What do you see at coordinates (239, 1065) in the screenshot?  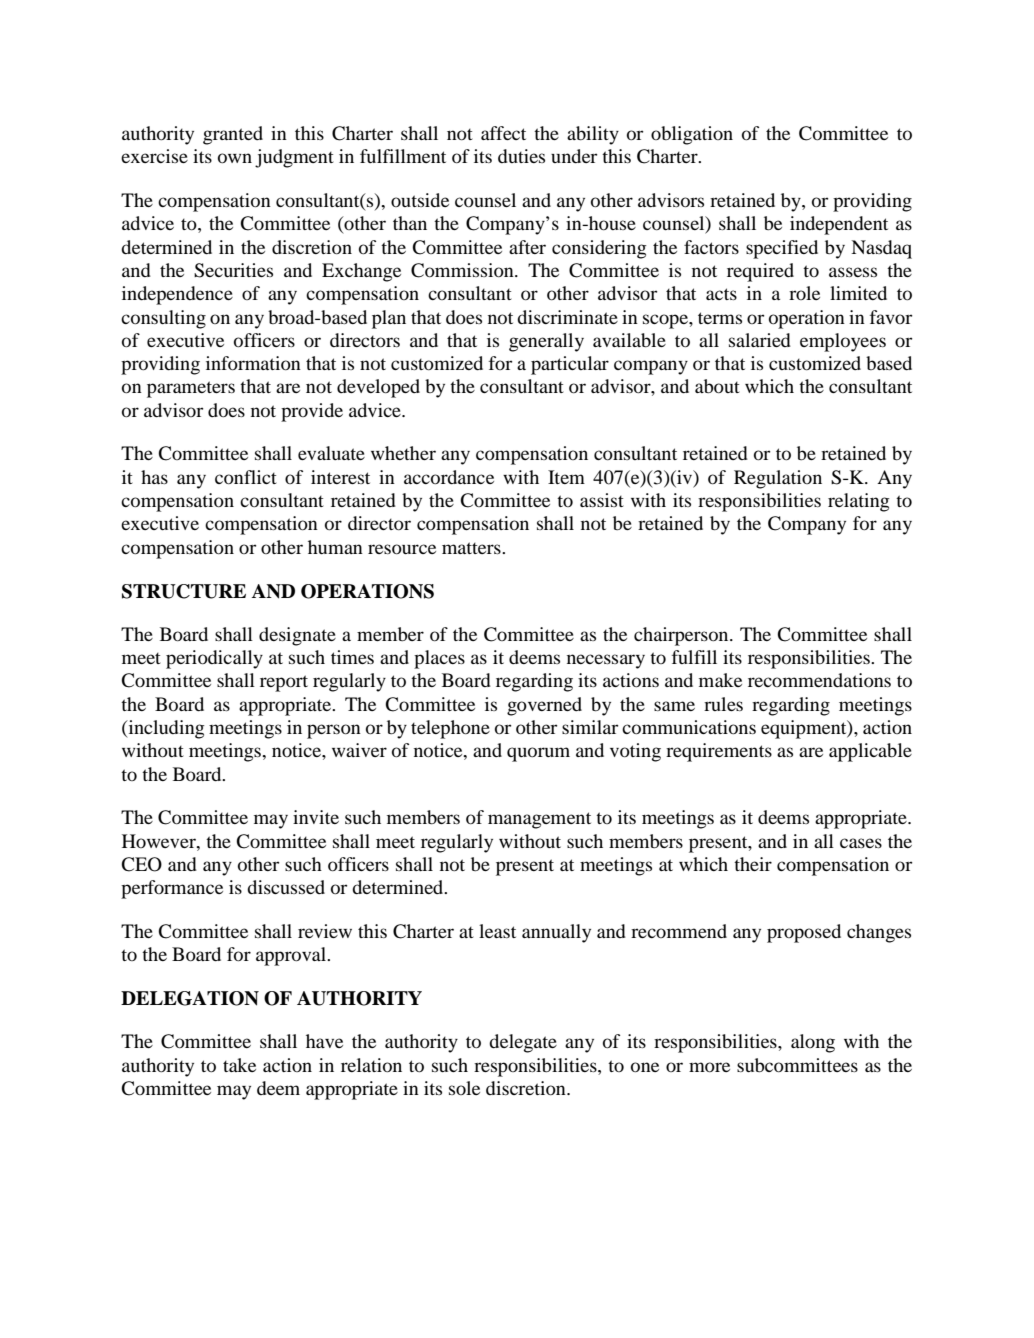 I see `take` at bounding box center [239, 1065].
